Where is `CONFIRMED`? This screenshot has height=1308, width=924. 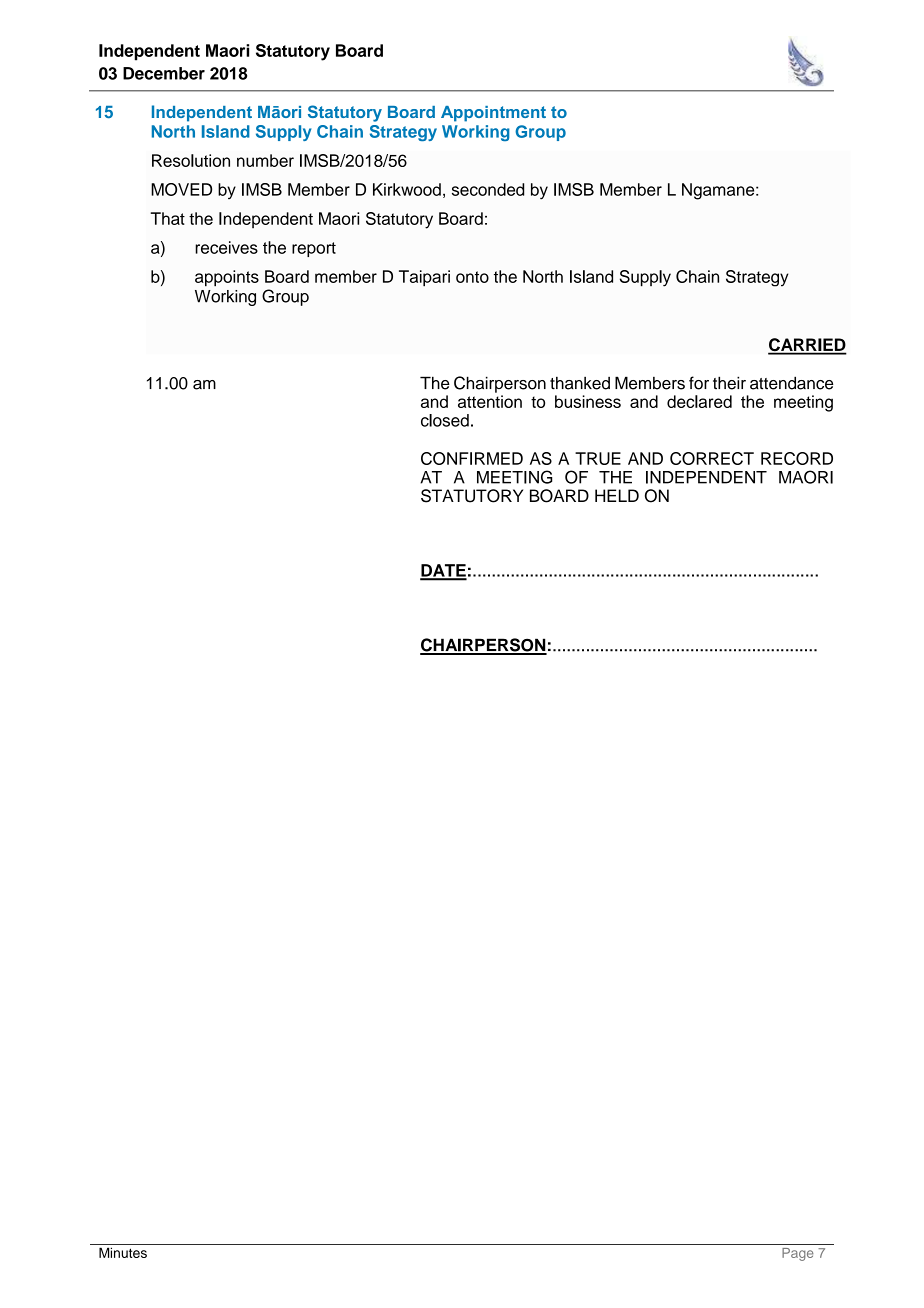
CONFIRMED is located at coordinates (472, 458).
